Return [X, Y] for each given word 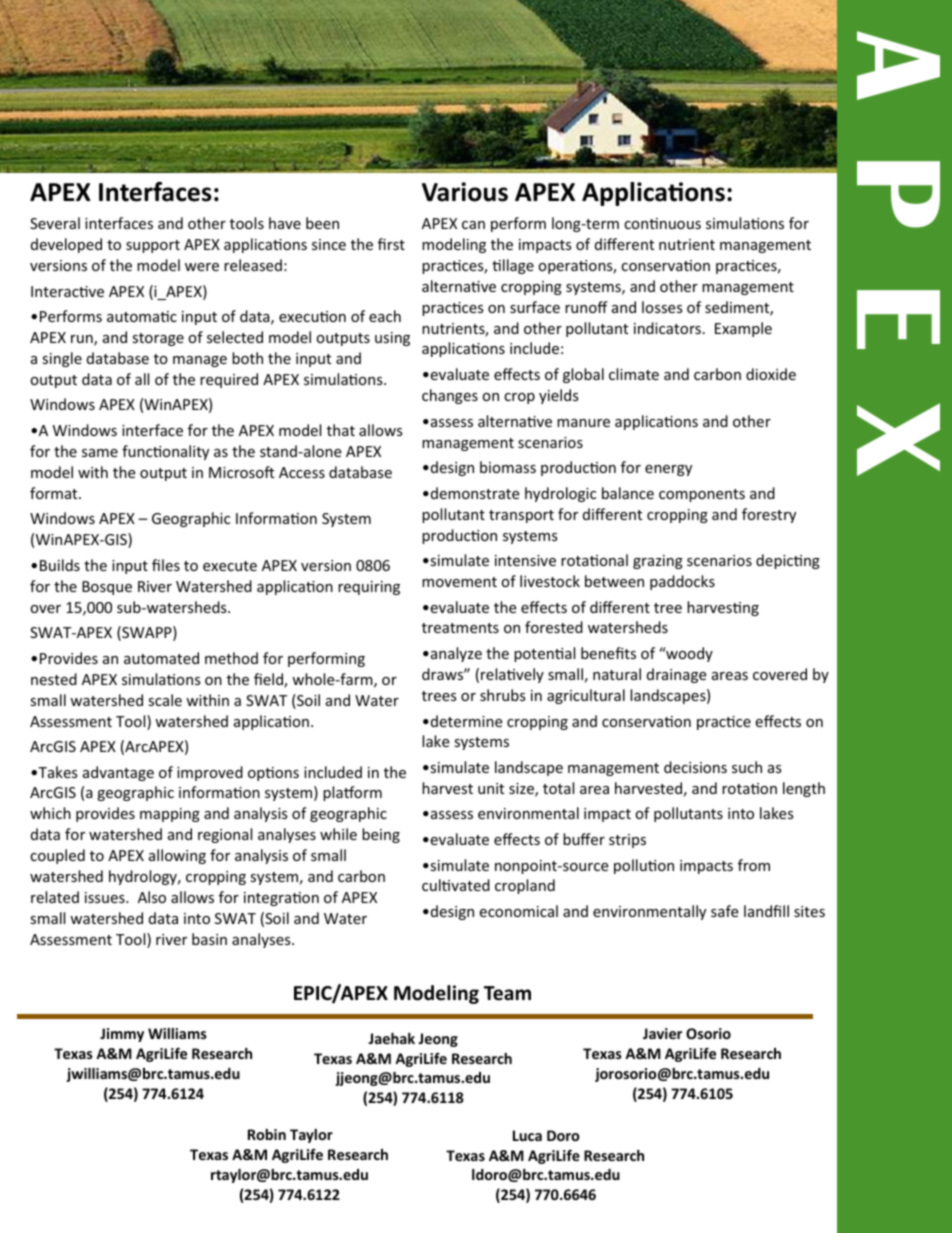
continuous [662, 223]
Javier [662, 1033]
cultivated [456, 885]
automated [161, 658]
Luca [527, 1135]
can [473, 225]
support [153, 246]
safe [725, 911]
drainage [676, 675]
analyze [455, 654]
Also [152, 897]
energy [668, 470]
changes [450, 396]
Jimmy [122, 1035]
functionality [165, 452]
